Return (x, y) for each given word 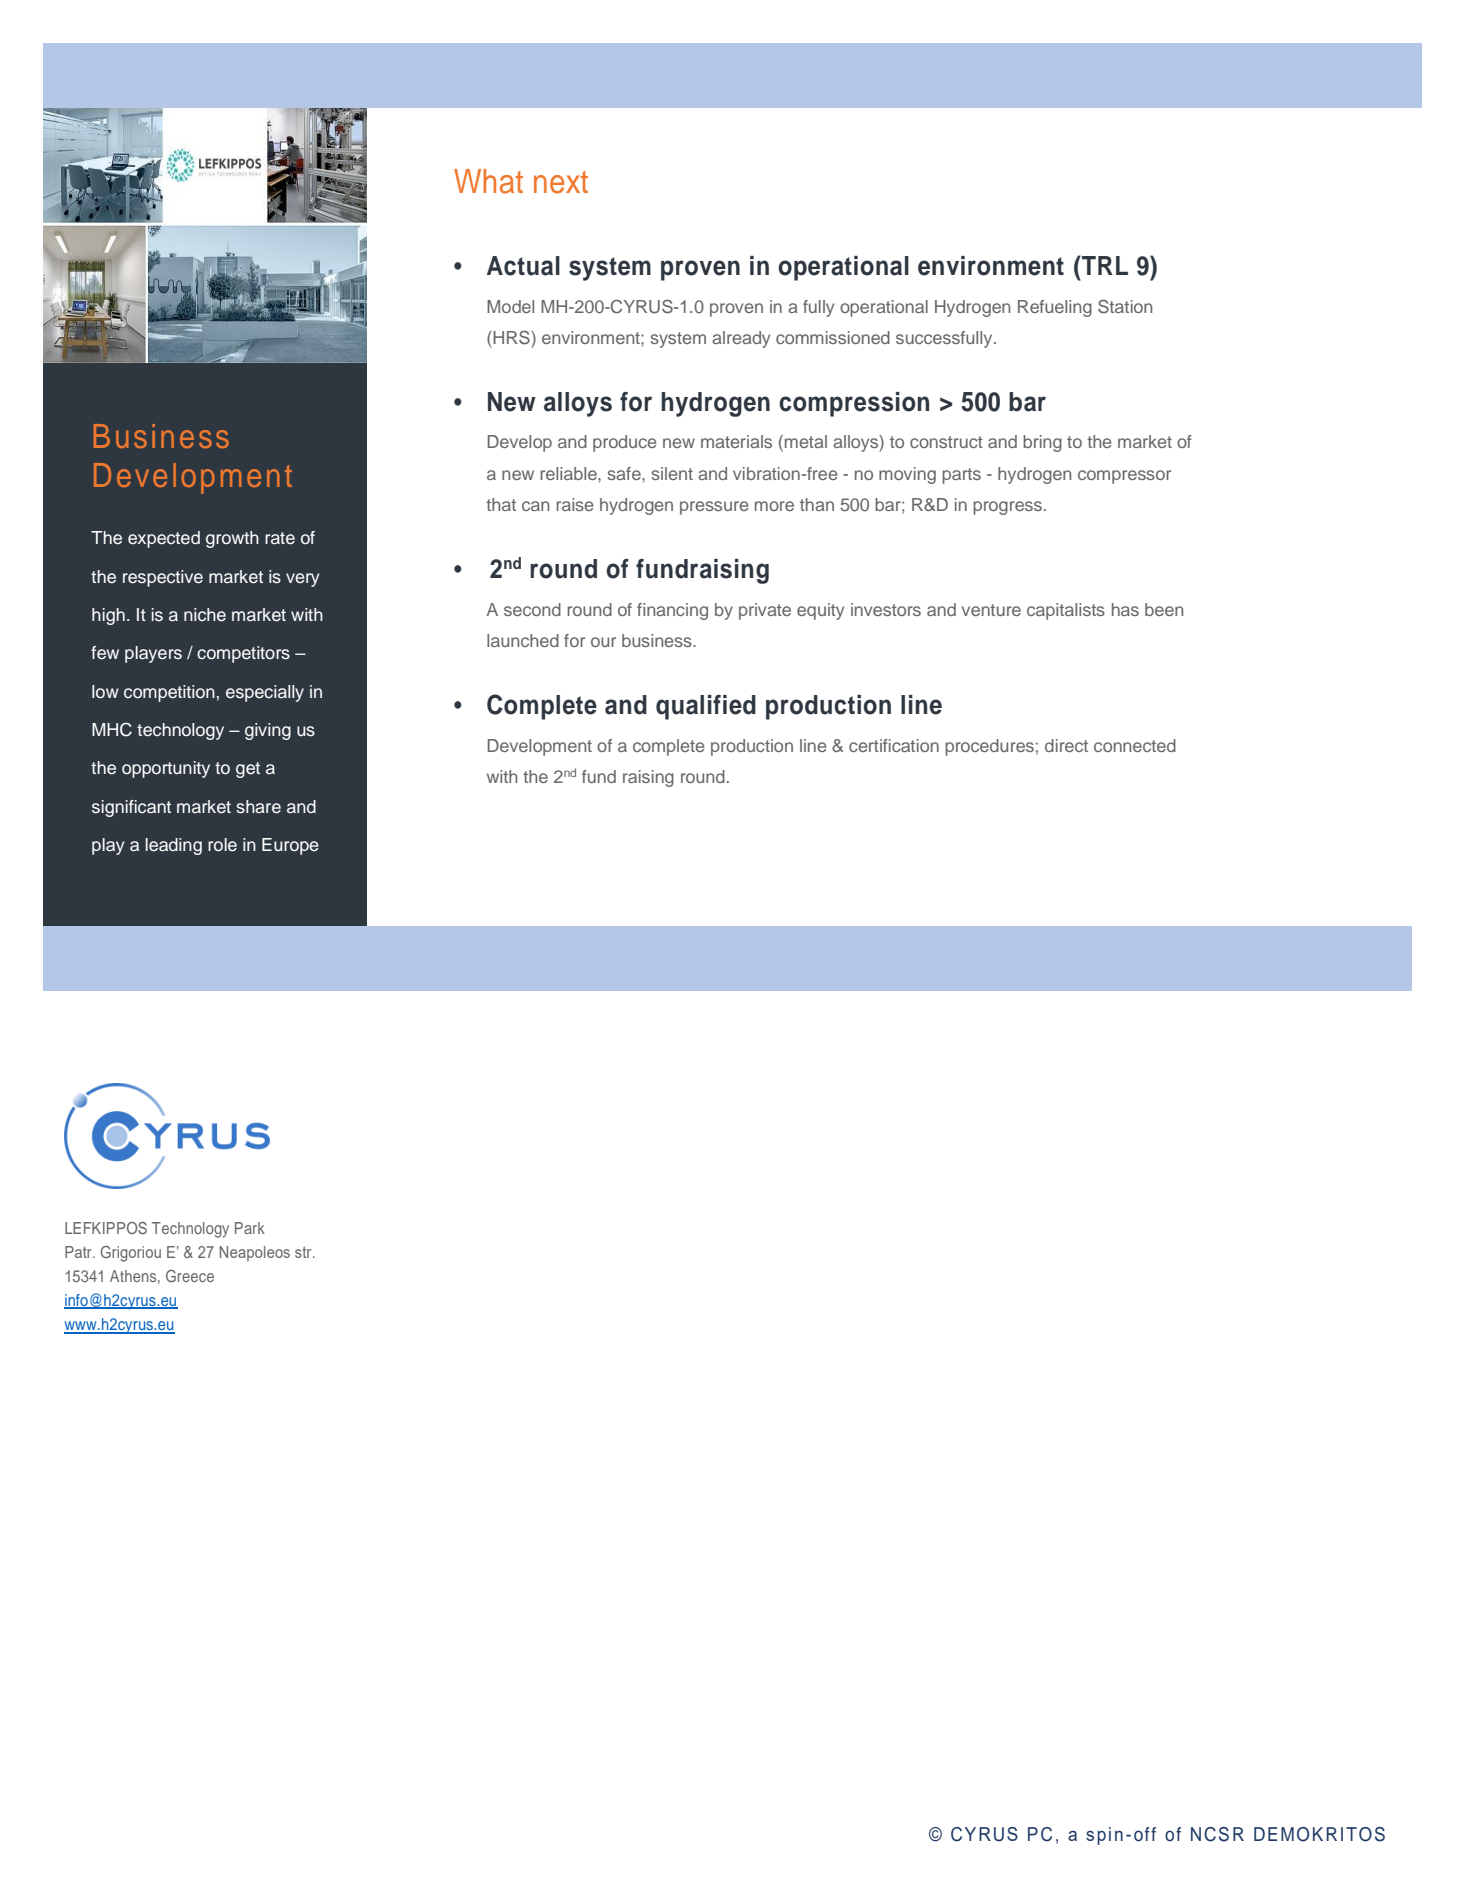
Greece (190, 1276)
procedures (989, 747)
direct (1066, 745)
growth (232, 539)
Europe (290, 846)
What (488, 181)
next (561, 182)
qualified (706, 707)
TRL (1104, 265)
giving (268, 731)
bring (1042, 443)
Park (250, 1228)
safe (625, 473)
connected (1135, 745)
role (222, 845)
